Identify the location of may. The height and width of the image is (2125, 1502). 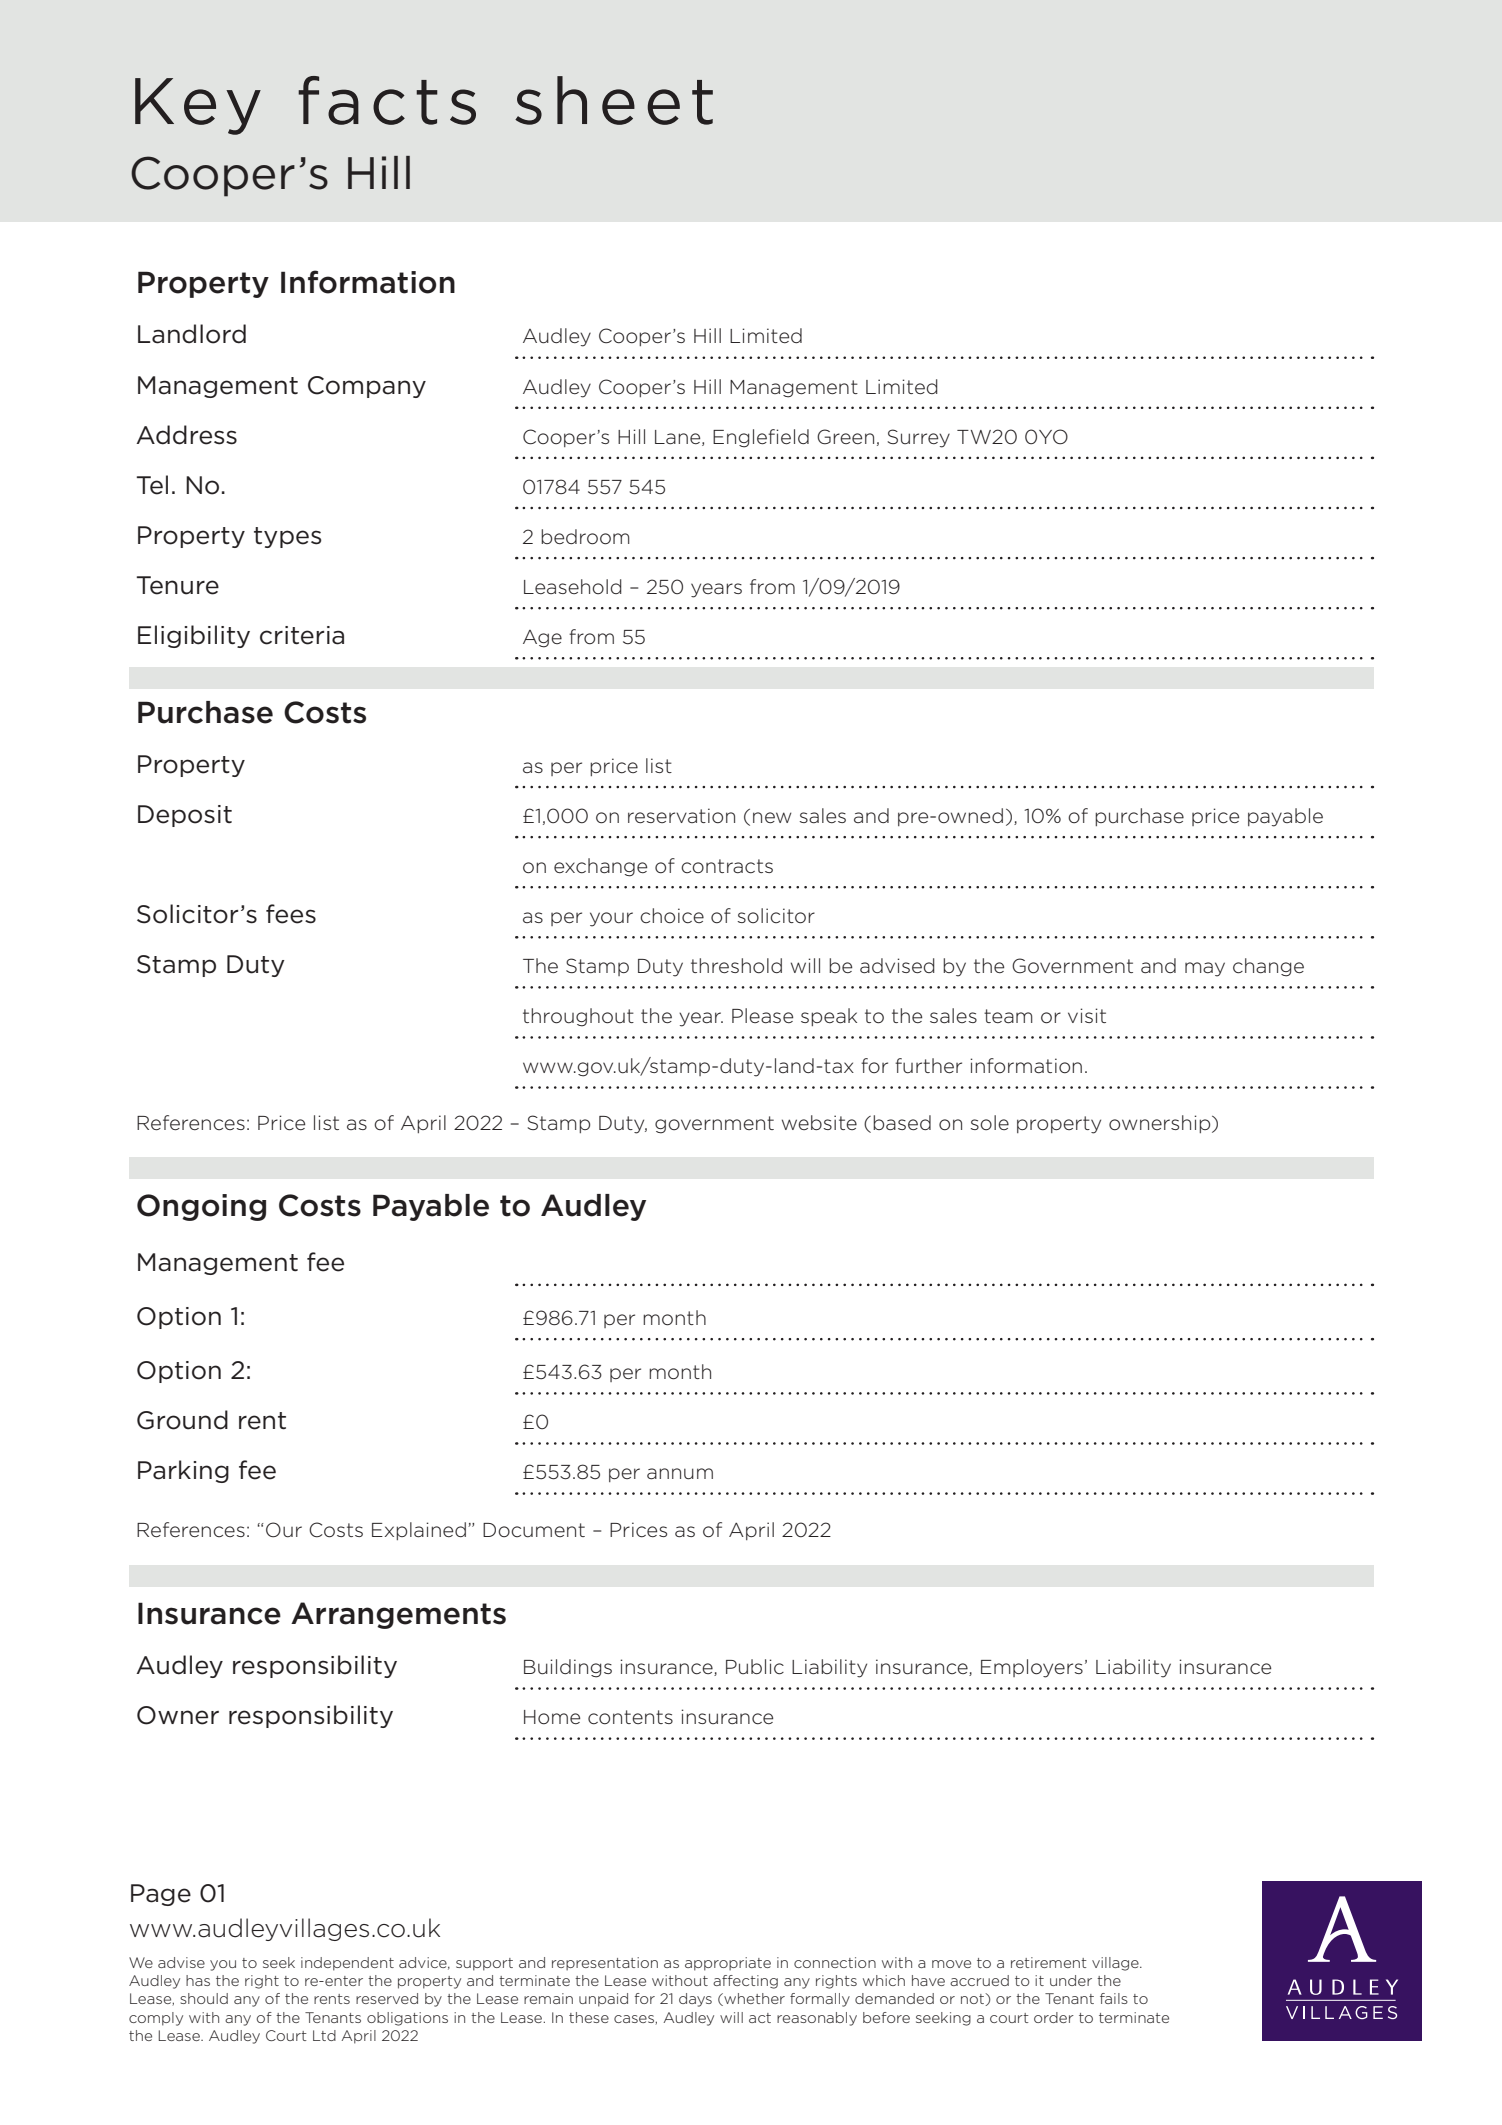
(1205, 969).
